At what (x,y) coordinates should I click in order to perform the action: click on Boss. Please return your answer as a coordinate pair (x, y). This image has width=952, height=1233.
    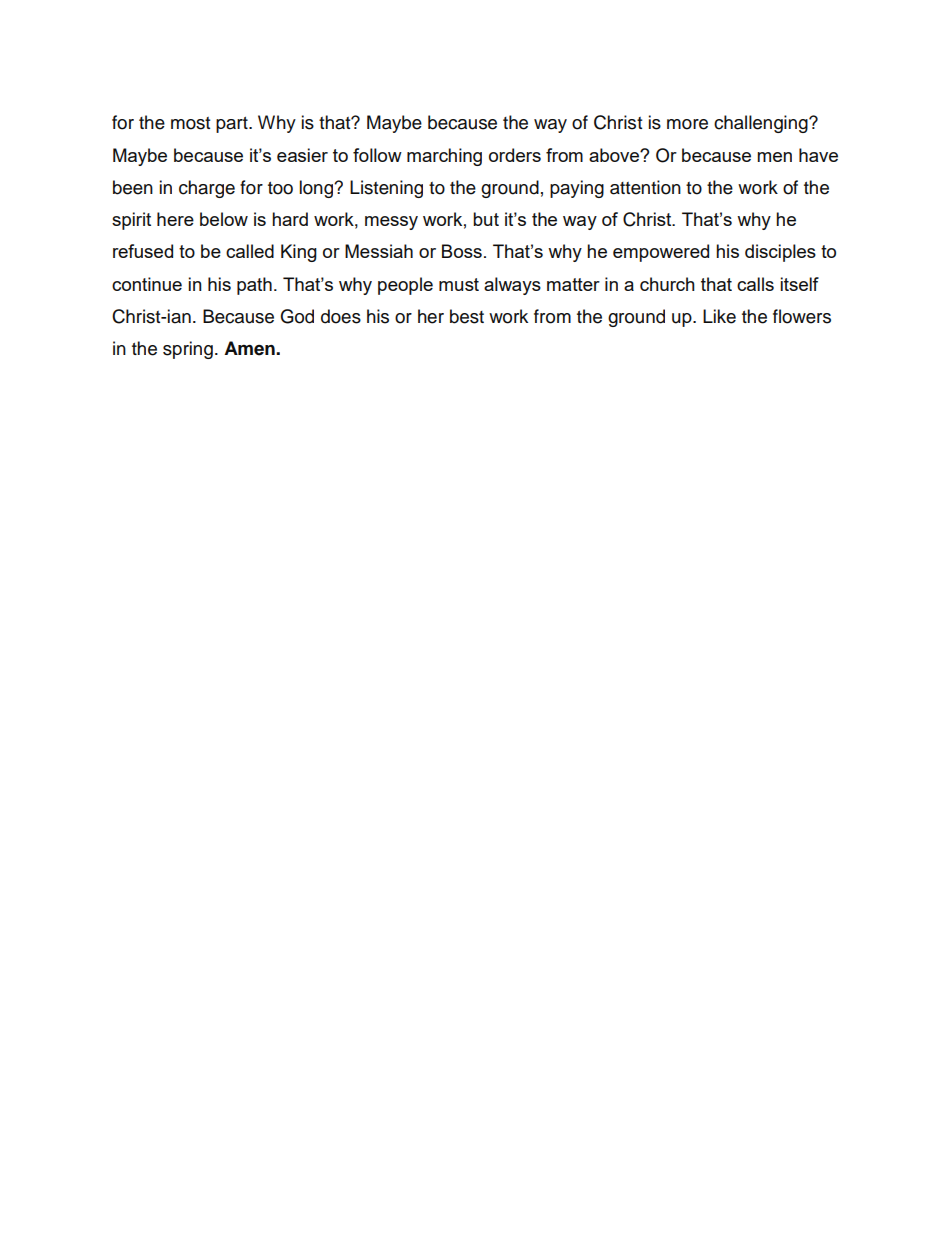
    Looking at the image, I should click on (462, 251).
